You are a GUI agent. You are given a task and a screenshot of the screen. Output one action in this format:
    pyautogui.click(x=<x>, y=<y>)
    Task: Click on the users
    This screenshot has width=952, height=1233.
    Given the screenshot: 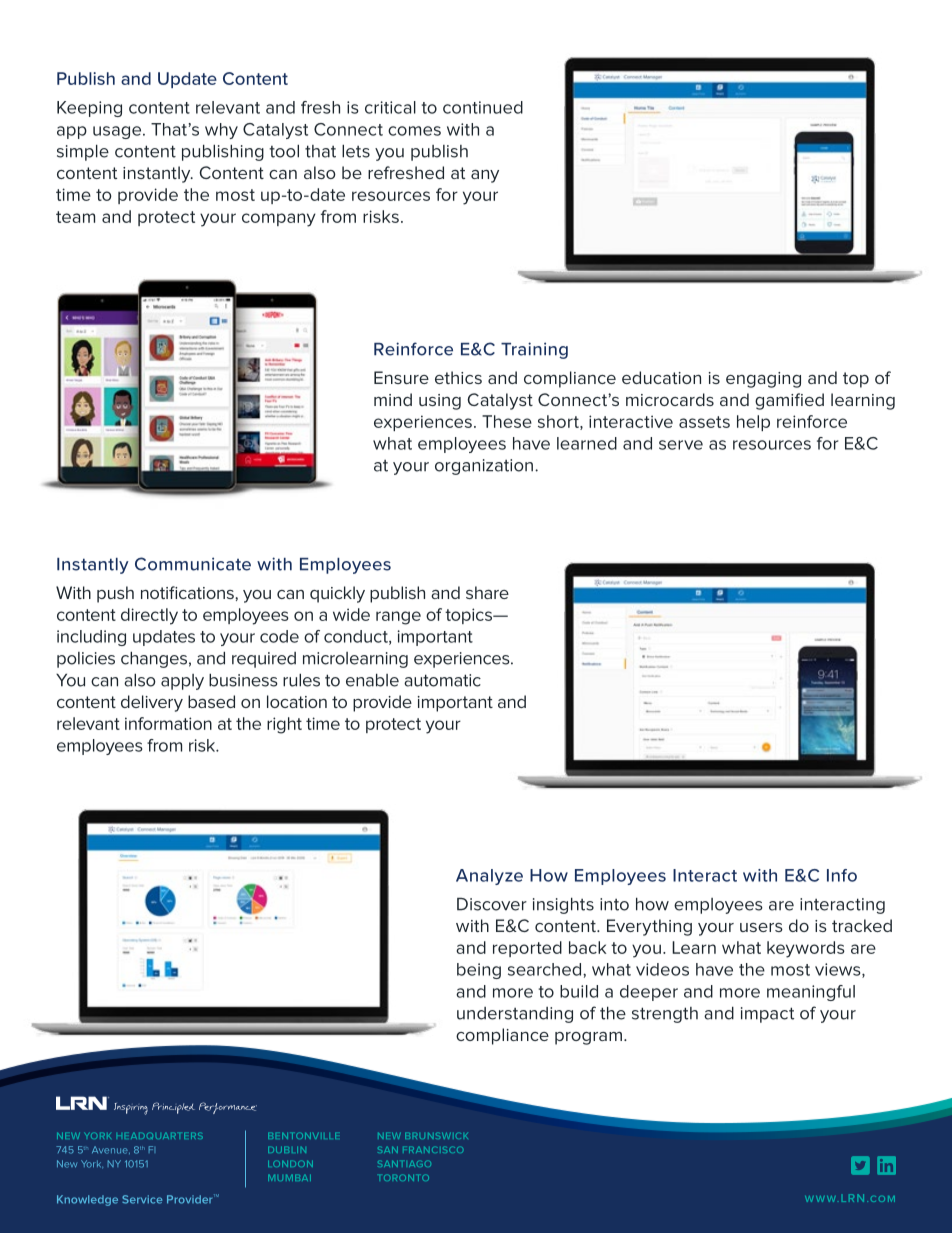 What is the action you would take?
    pyautogui.click(x=761, y=927)
